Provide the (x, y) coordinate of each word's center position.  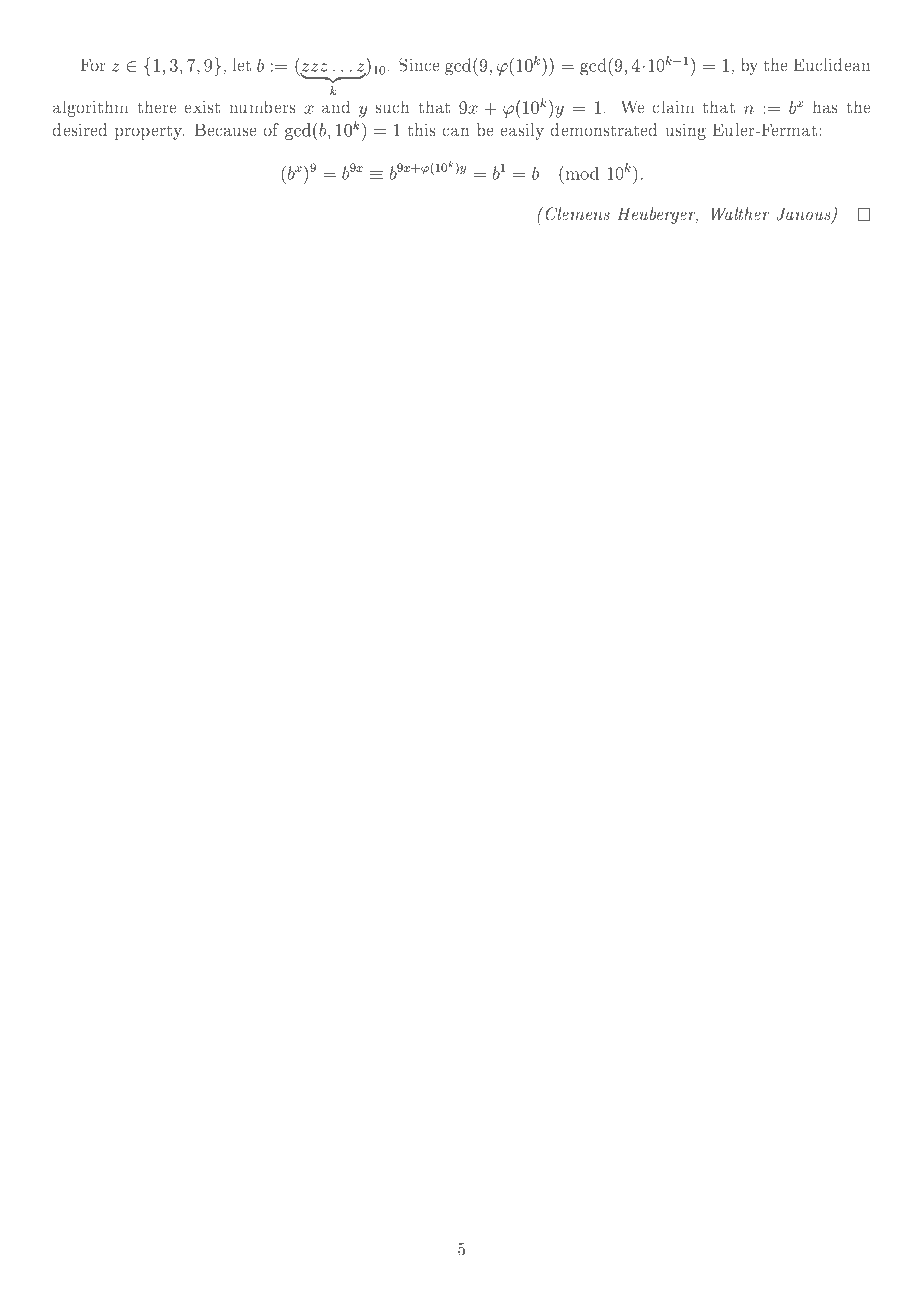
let (242, 64)
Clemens (576, 213)
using (686, 132)
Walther (741, 213)
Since (419, 65)
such (392, 107)
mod (581, 173)
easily (522, 131)
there (157, 107)
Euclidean (832, 64)
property (149, 132)
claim (673, 107)
